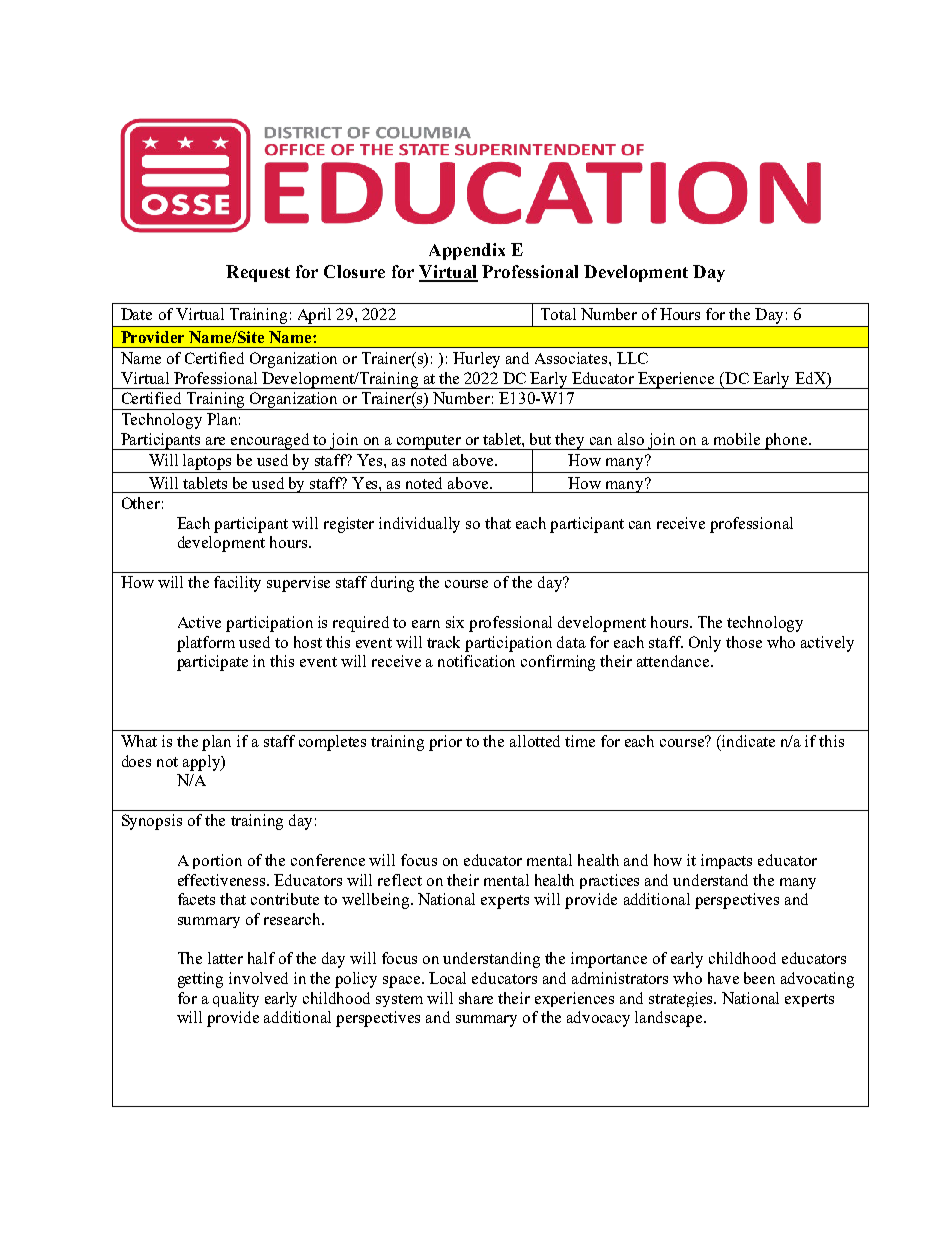 This document has width=952, height=1233. What do you see at coordinates (236, 999) in the document?
I see `quality` at bounding box center [236, 999].
